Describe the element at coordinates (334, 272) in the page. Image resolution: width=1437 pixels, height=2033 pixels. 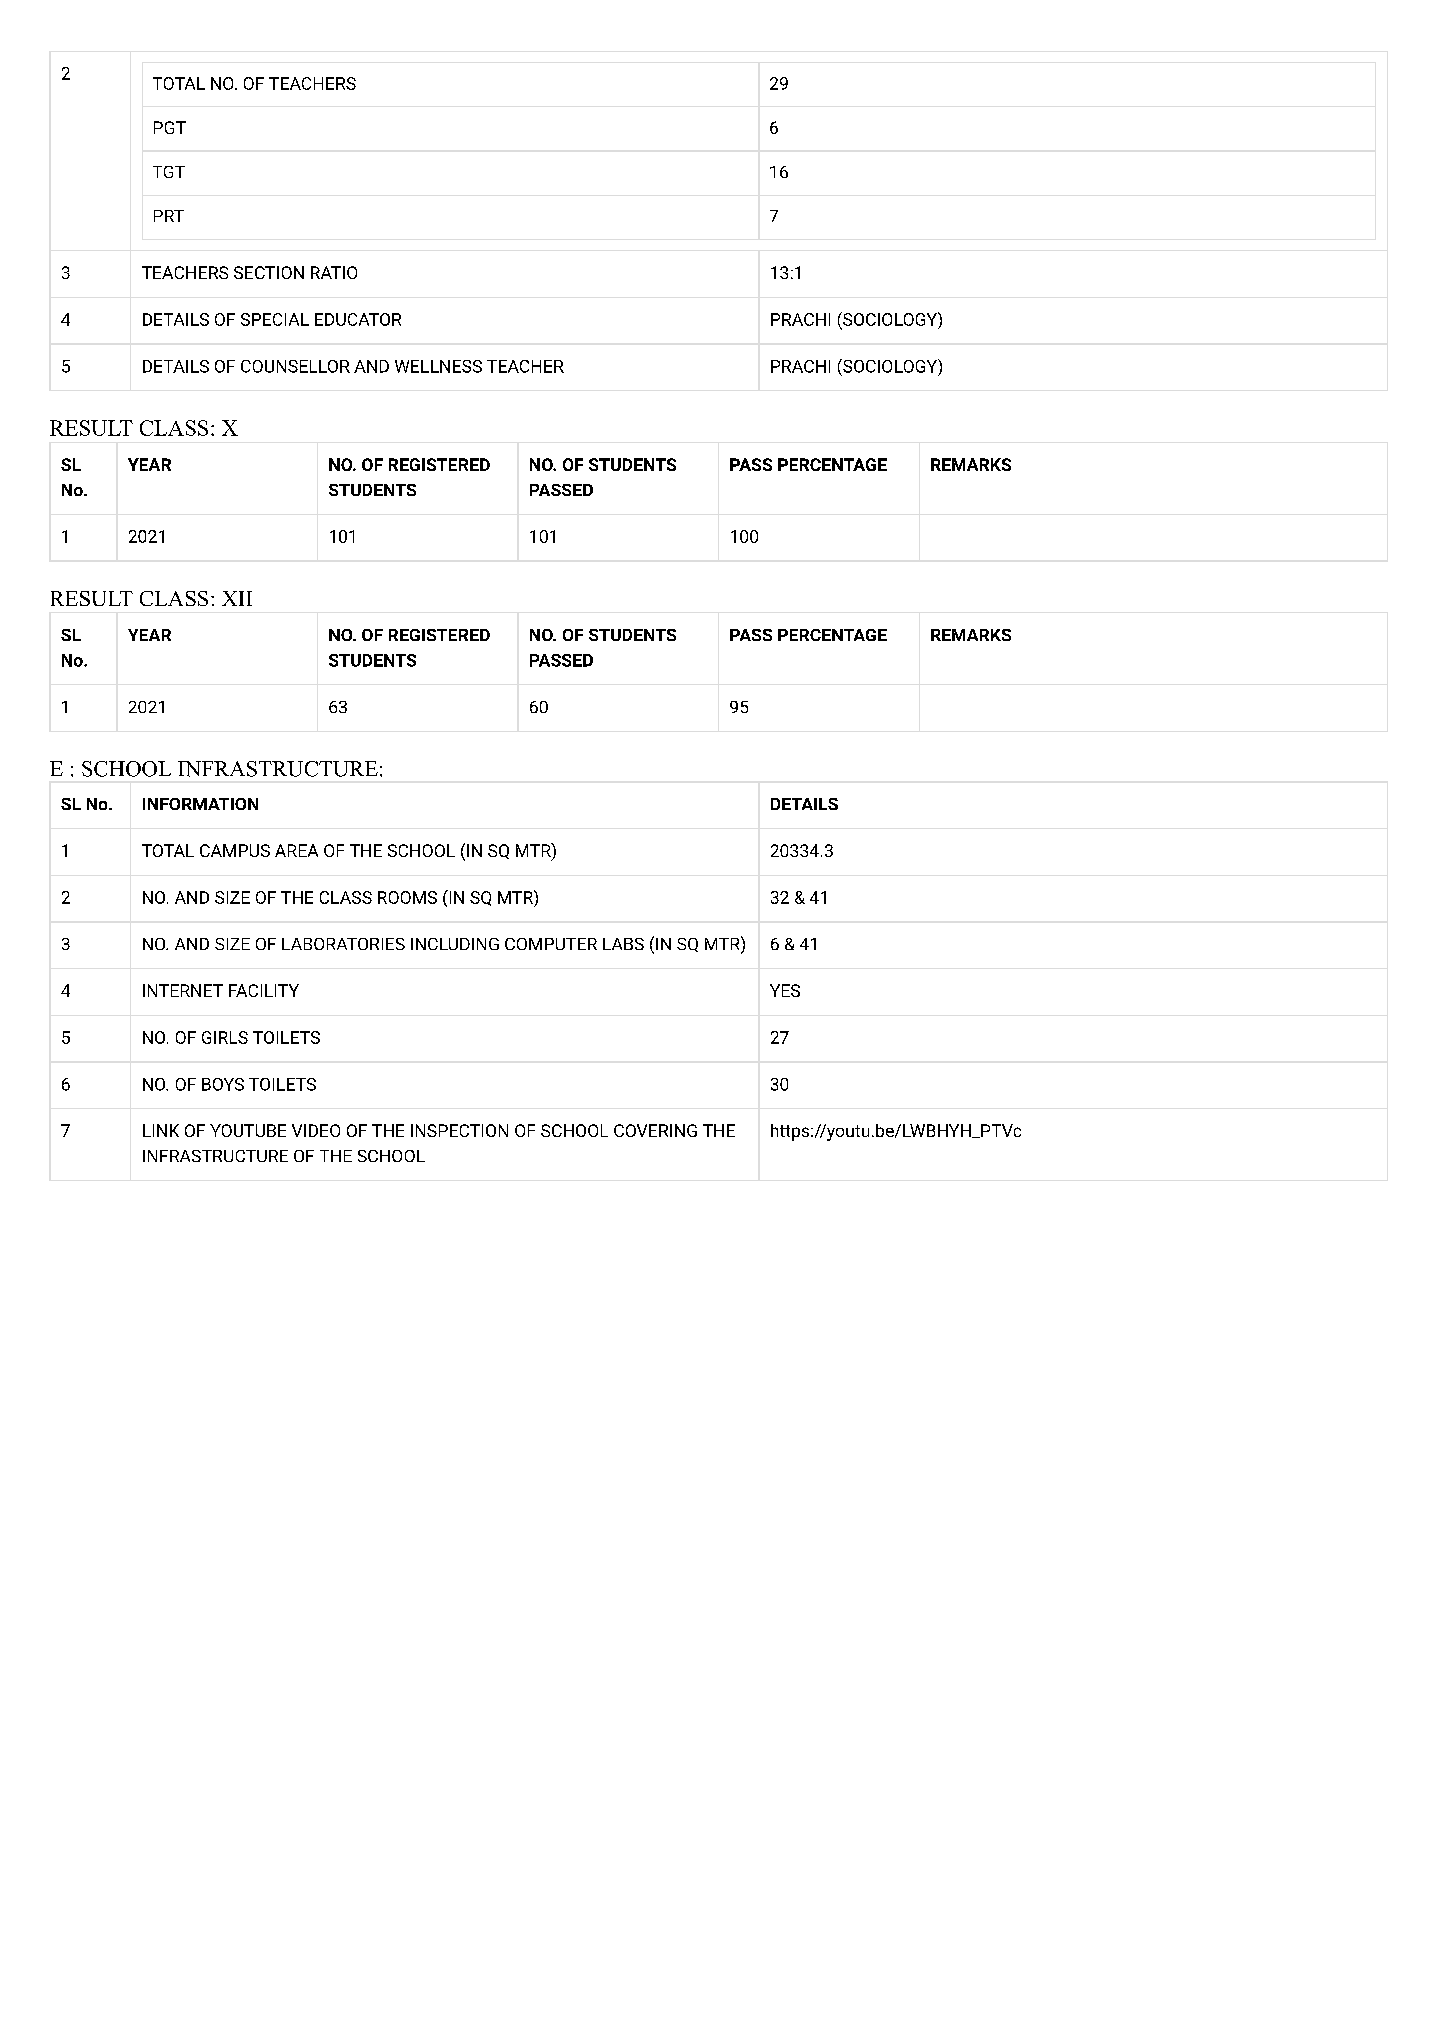
I see `RATIO` at that location.
